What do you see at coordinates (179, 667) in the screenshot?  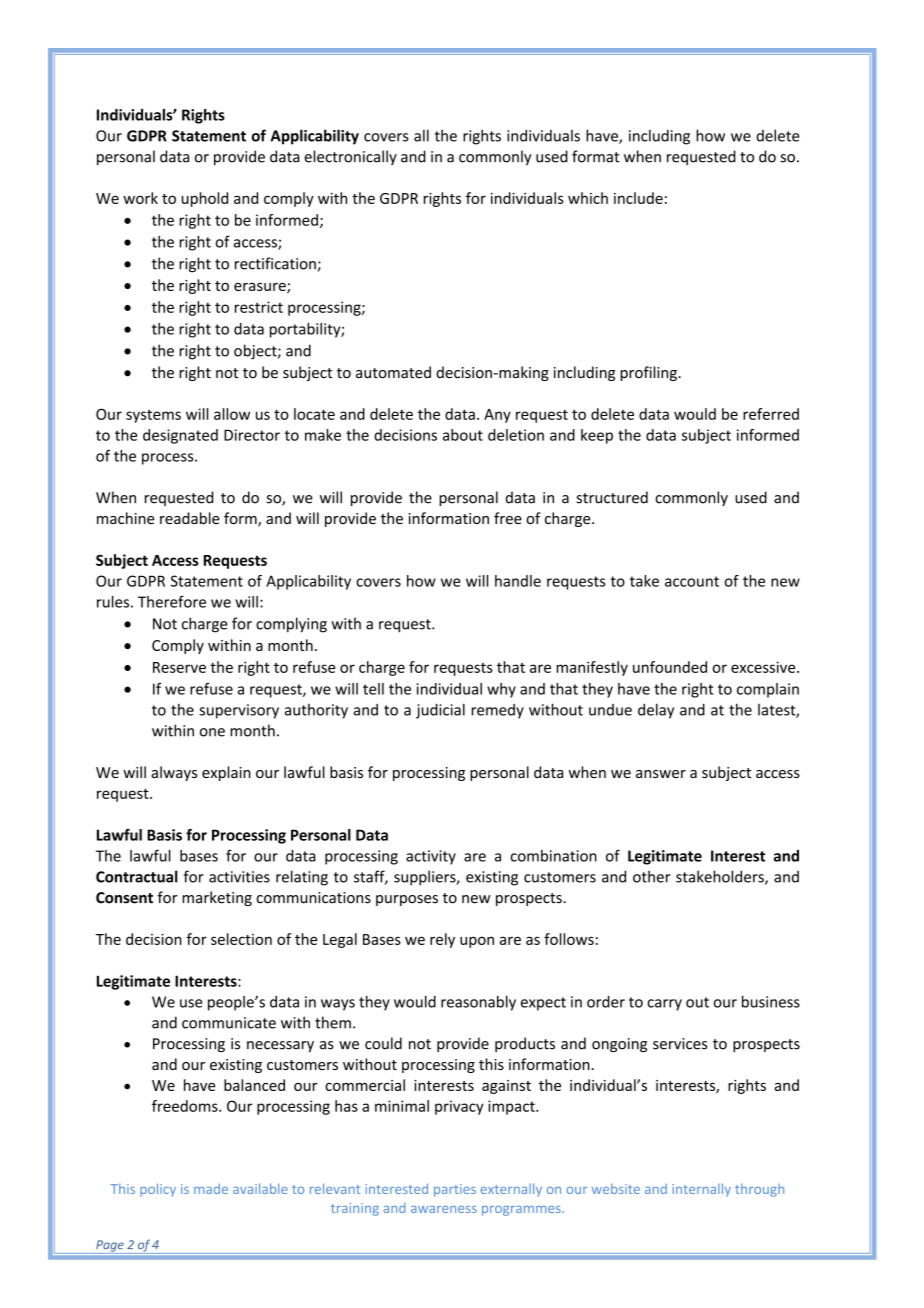 I see `Reserve` at bounding box center [179, 667].
